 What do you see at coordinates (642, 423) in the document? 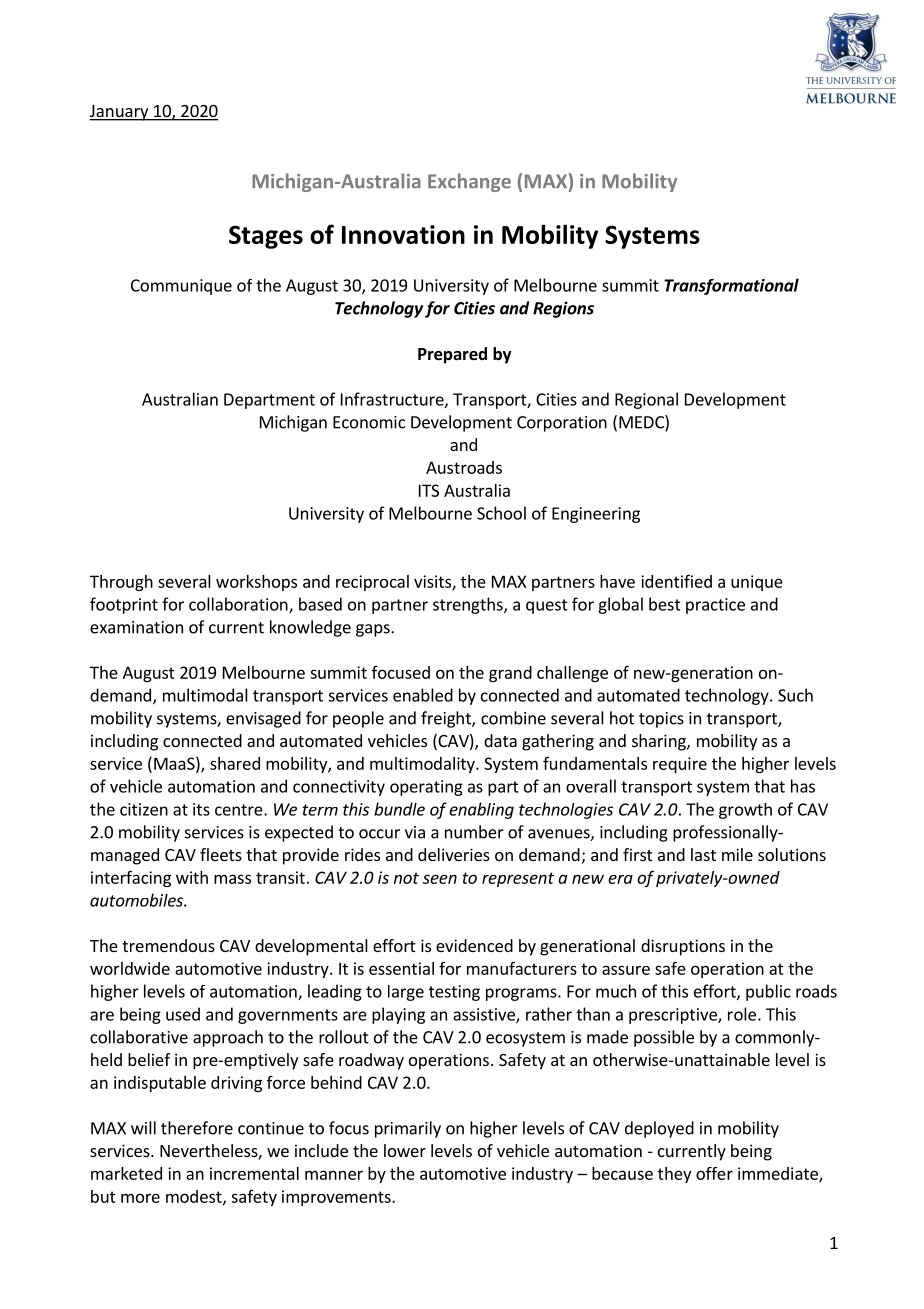
I see `MEDC` at bounding box center [642, 423].
